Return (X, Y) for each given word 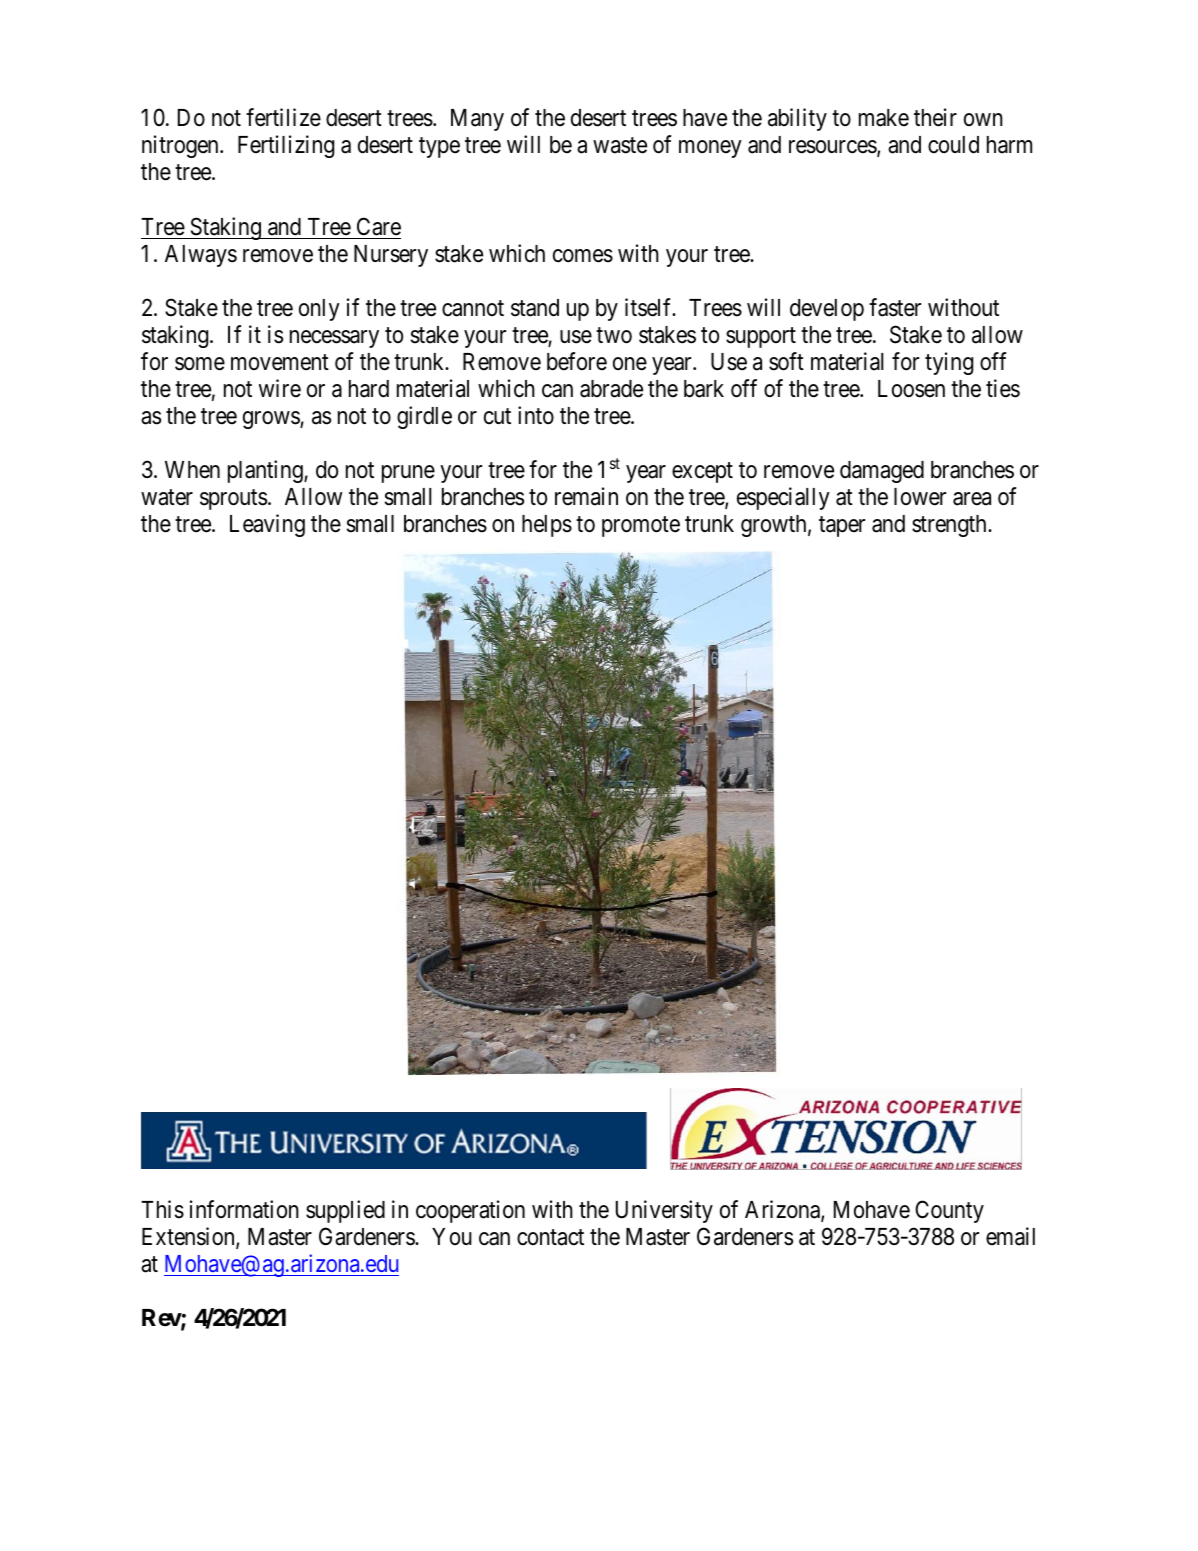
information (244, 1209)
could (953, 145)
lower (920, 497)
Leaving (267, 525)
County (949, 1211)
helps (547, 526)
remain (586, 496)
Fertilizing (286, 146)
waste (620, 146)
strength (950, 526)
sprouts (233, 499)
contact (550, 1237)
